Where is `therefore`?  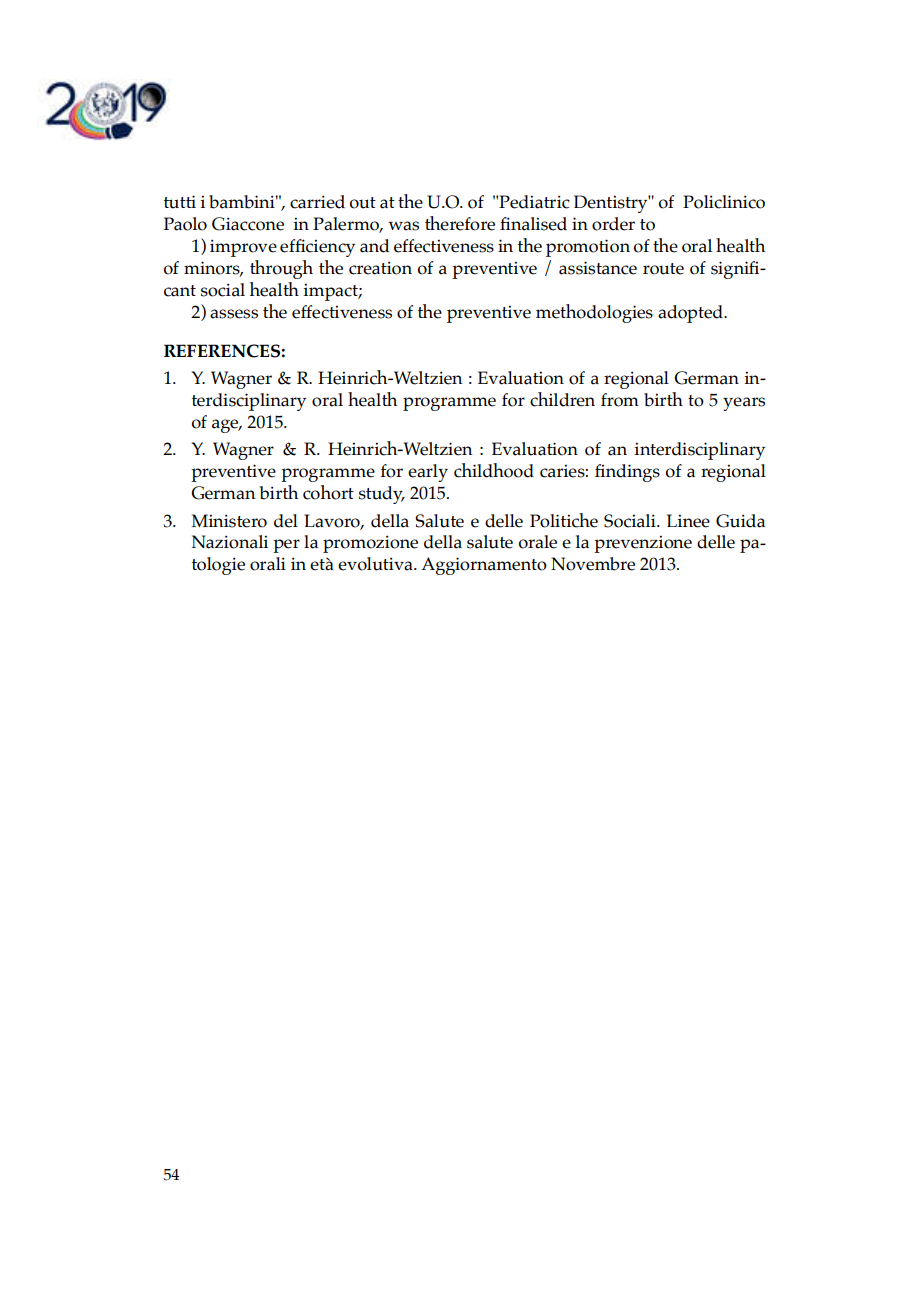
therefore is located at coordinates (460, 223).
